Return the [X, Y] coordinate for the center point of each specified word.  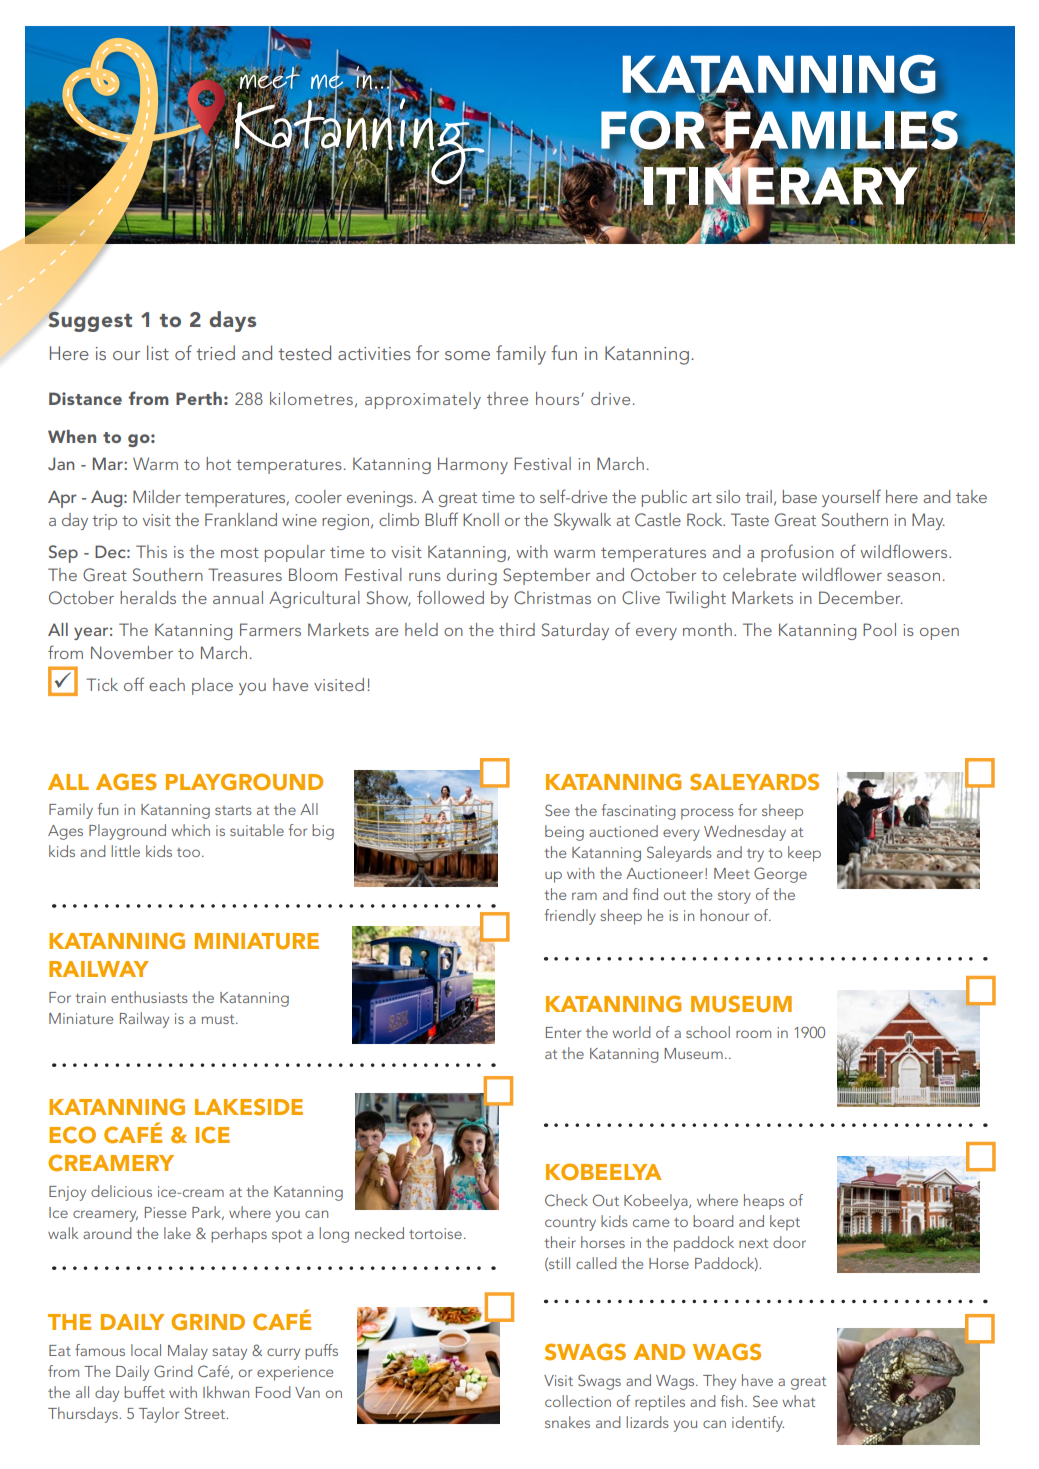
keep [804, 854]
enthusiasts [149, 997]
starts [233, 810]
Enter [563, 1032]
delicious [121, 1191]
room [753, 1034]
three [507, 398]
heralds [148, 597]
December [861, 597]
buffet [144, 1392]
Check [566, 1200]
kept [785, 1223]
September [546, 576]
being [564, 833]
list [158, 352]
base [800, 496]
